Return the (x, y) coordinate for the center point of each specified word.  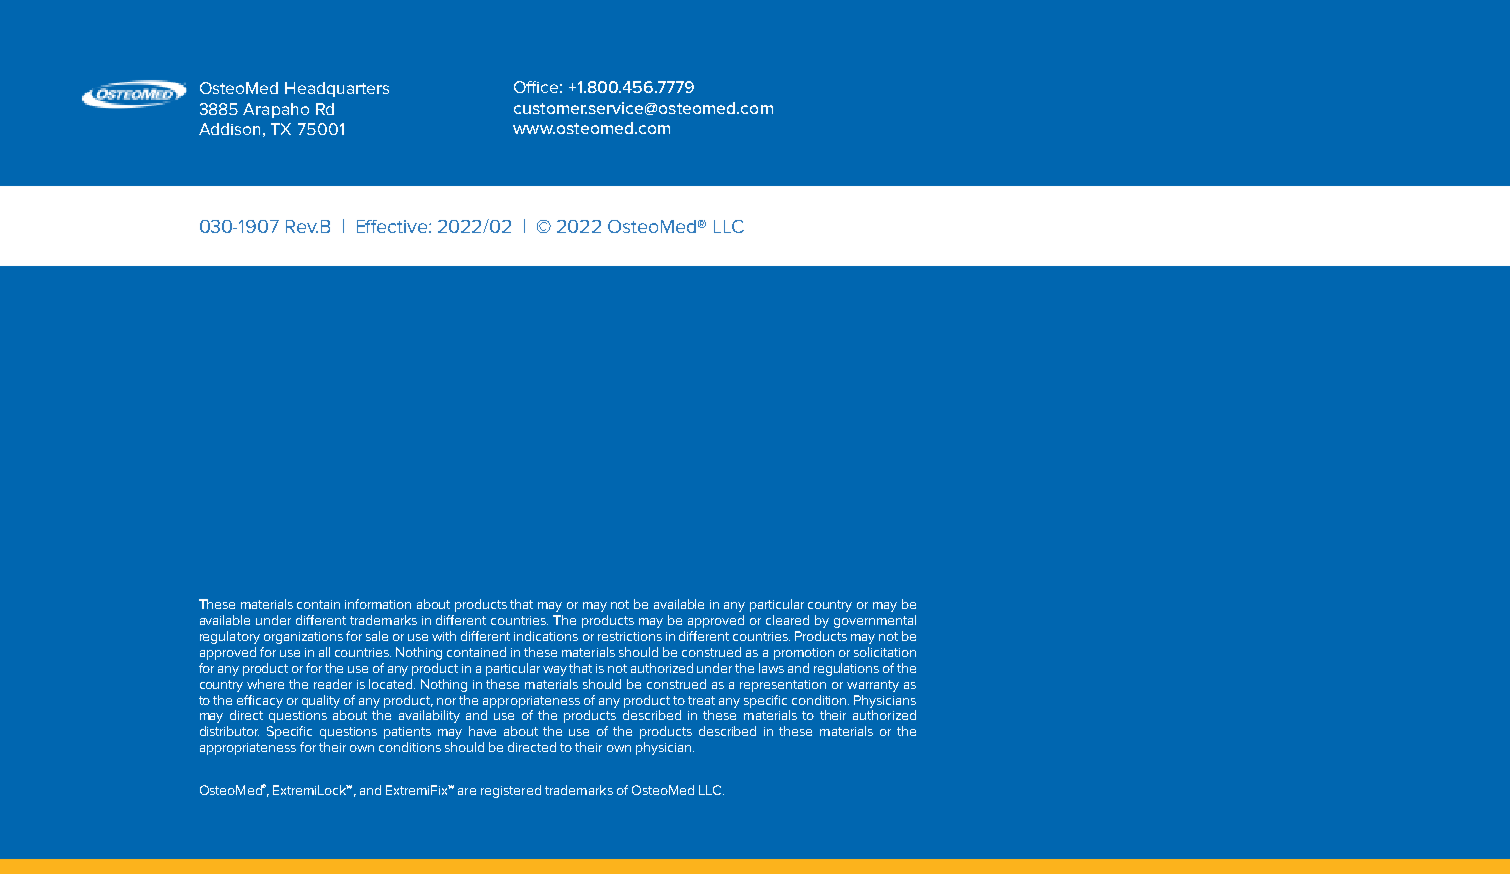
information (378, 604)
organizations (303, 638)
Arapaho (276, 110)
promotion (804, 654)
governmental (875, 621)
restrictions (630, 636)
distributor (229, 731)
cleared (787, 620)
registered (511, 791)
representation (783, 686)
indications (546, 636)
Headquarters (337, 89)
